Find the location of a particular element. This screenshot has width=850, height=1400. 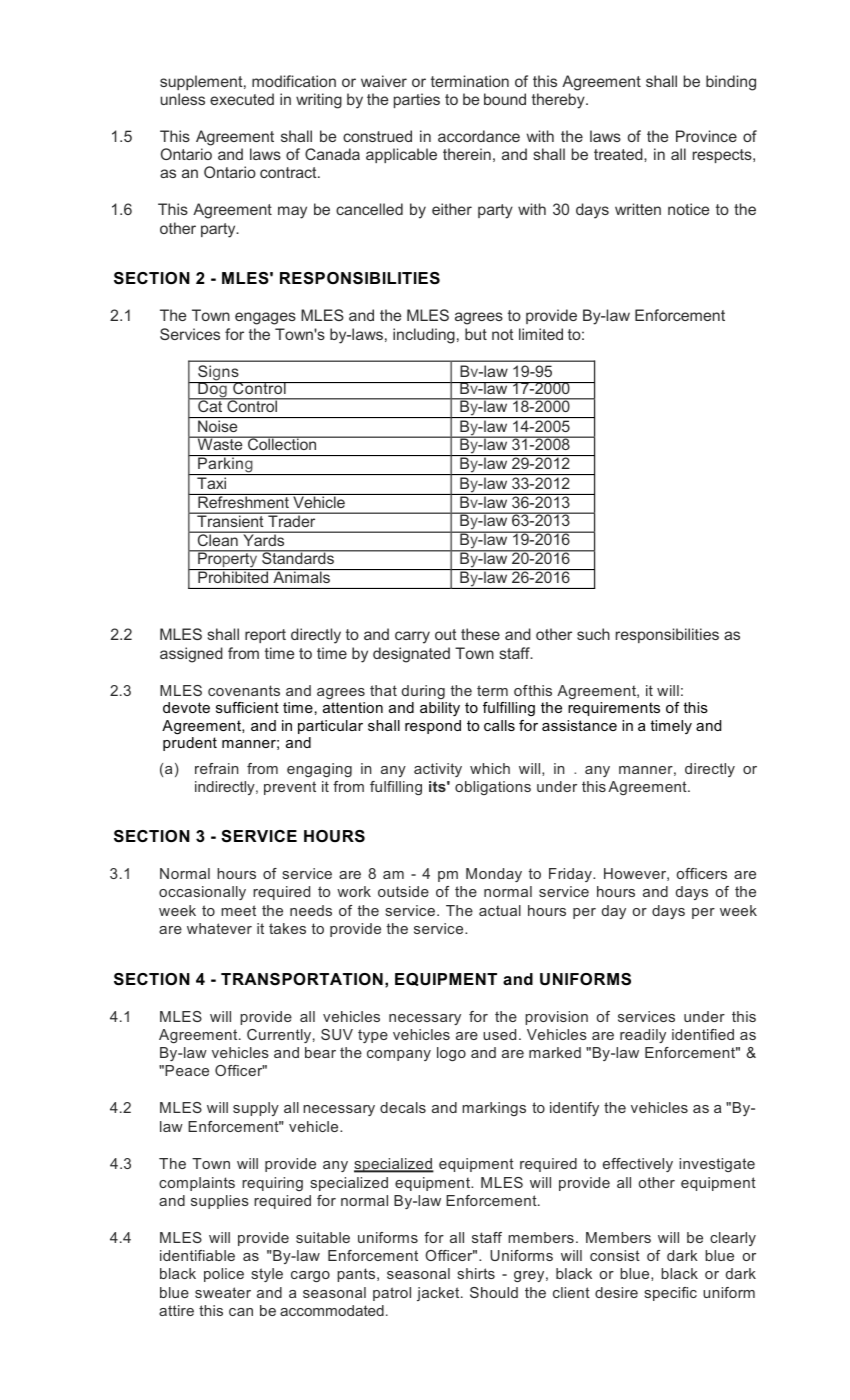

Friday is located at coordinates (571, 875).
